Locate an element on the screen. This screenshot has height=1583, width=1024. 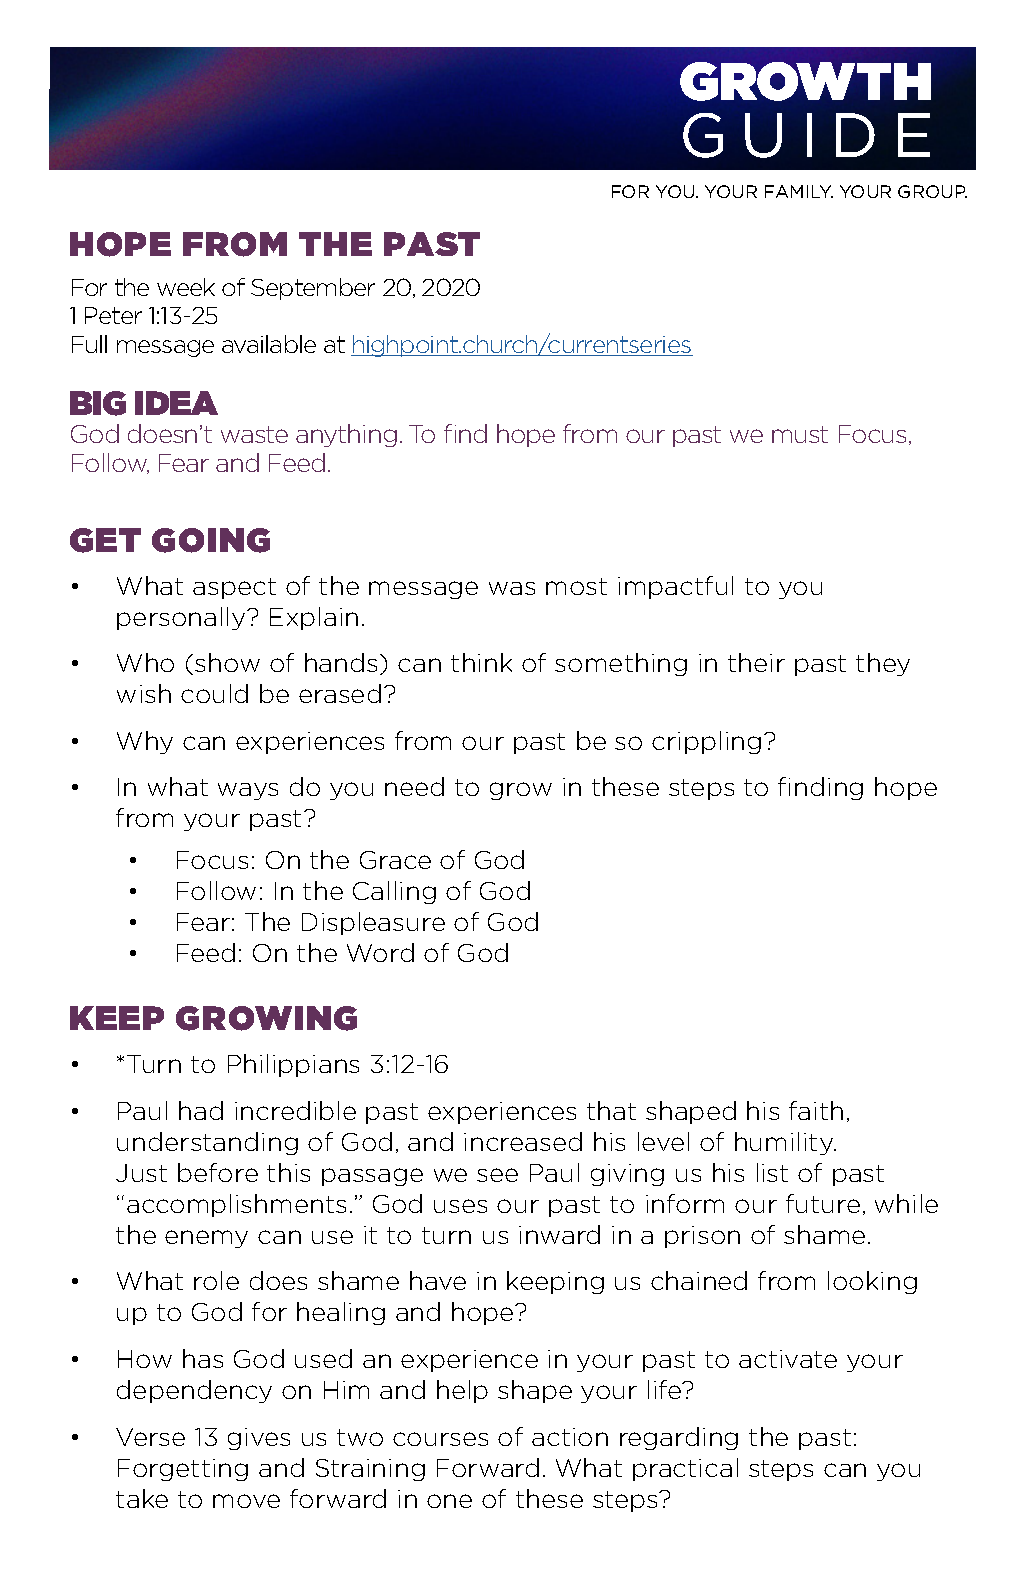
FAMILY is located at coordinates (799, 191).
